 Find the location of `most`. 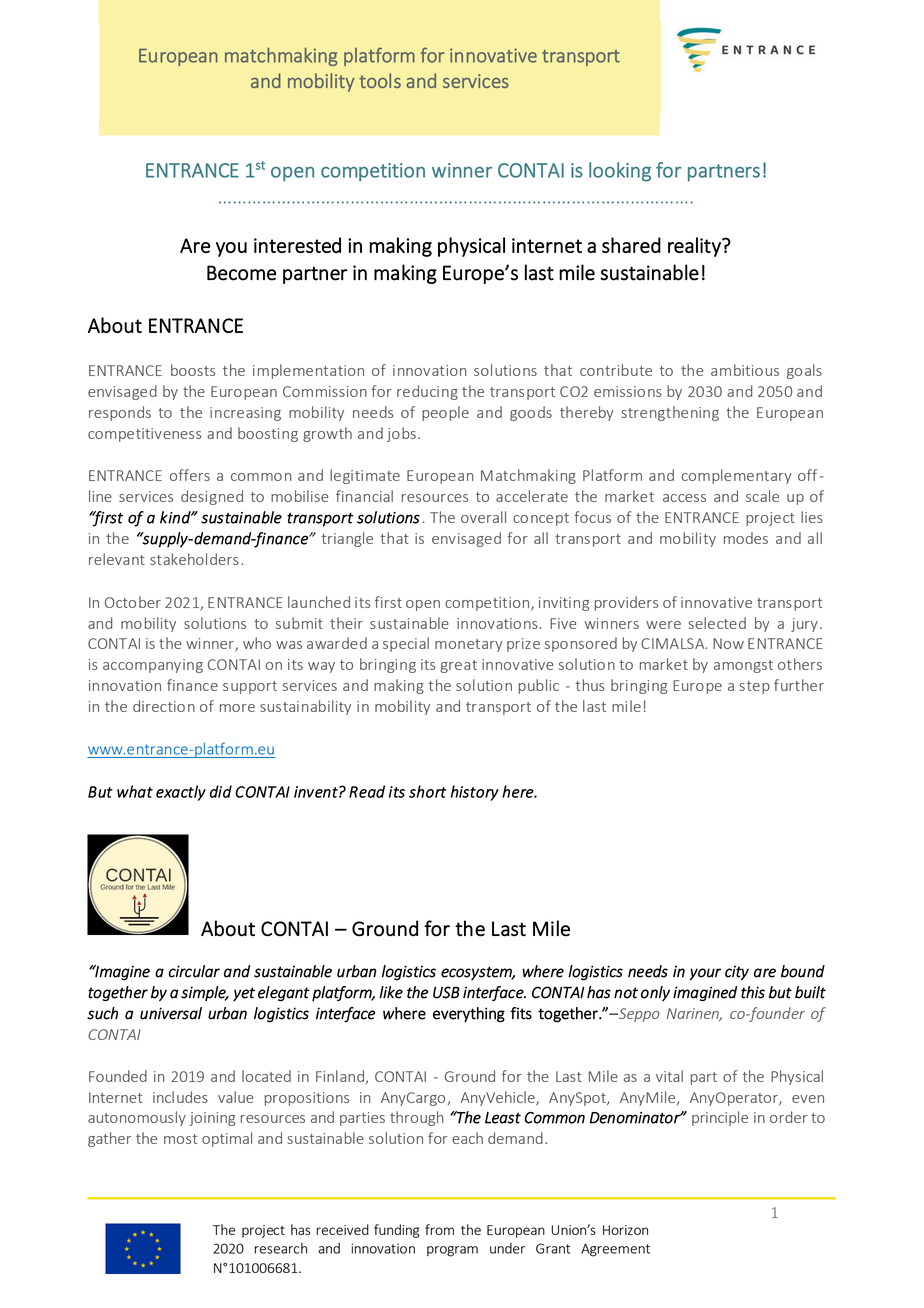

most is located at coordinates (180, 1139).
